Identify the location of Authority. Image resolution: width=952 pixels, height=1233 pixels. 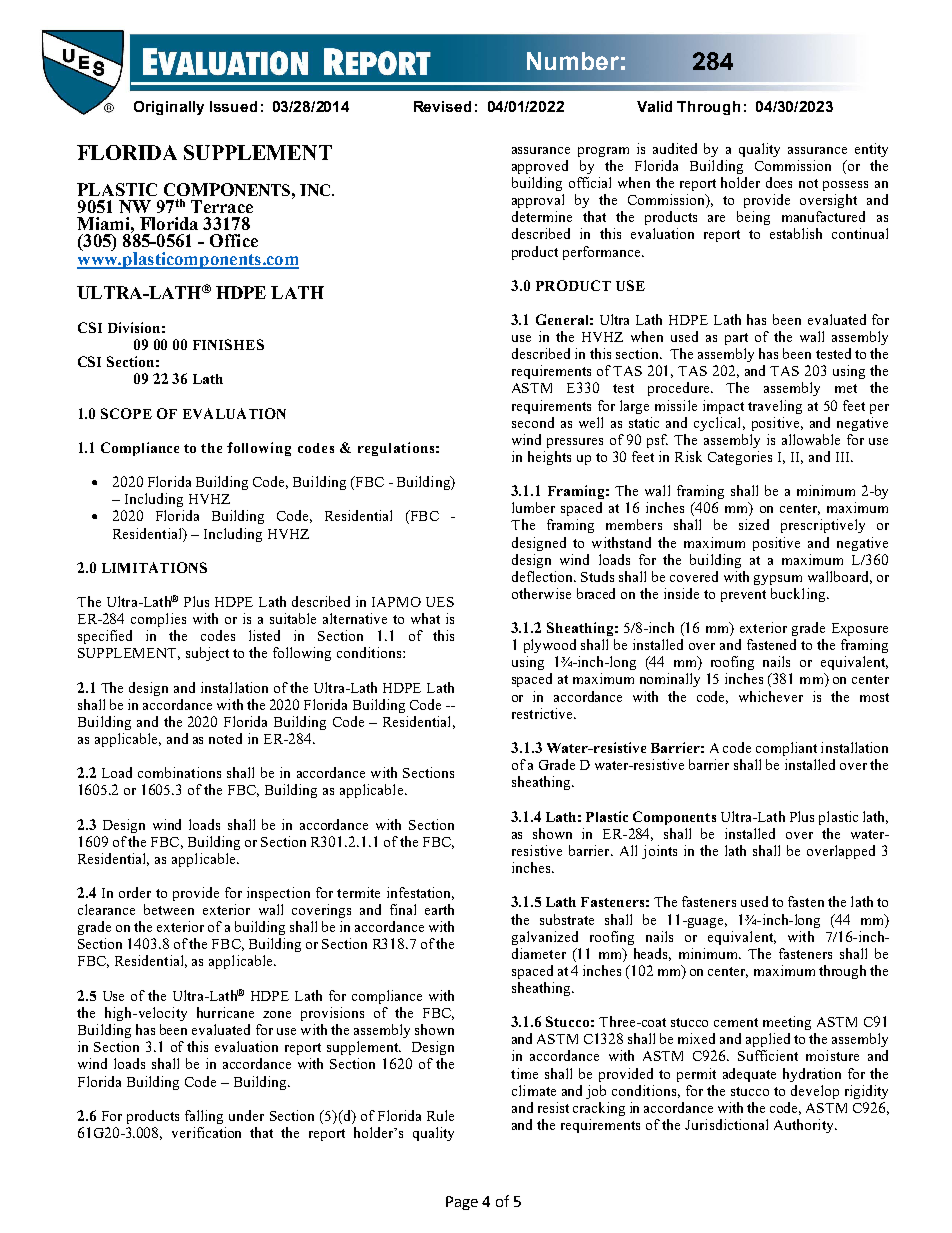
(805, 1126).
